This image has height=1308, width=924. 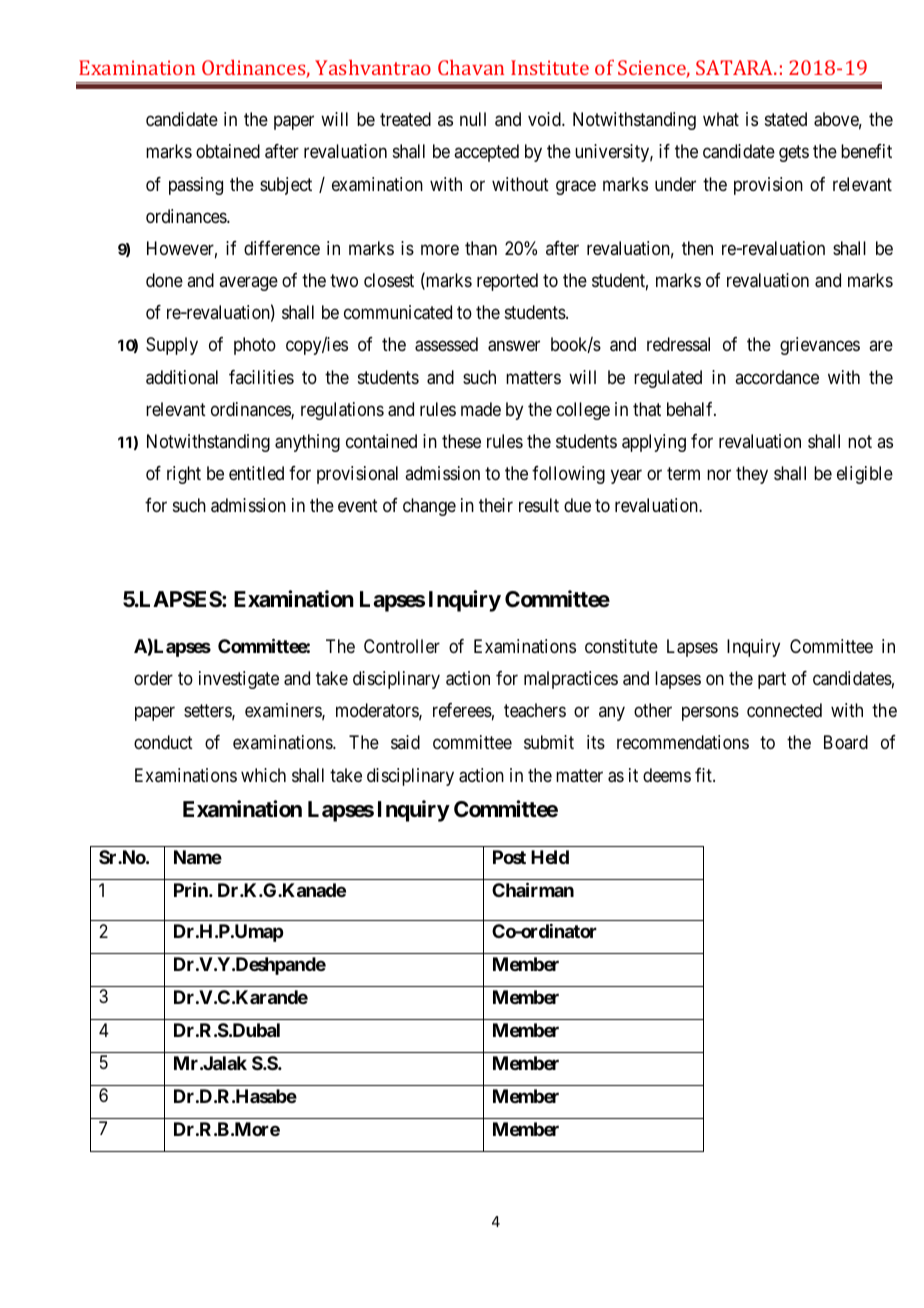 I want to click on constitute, so click(x=621, y=646).
